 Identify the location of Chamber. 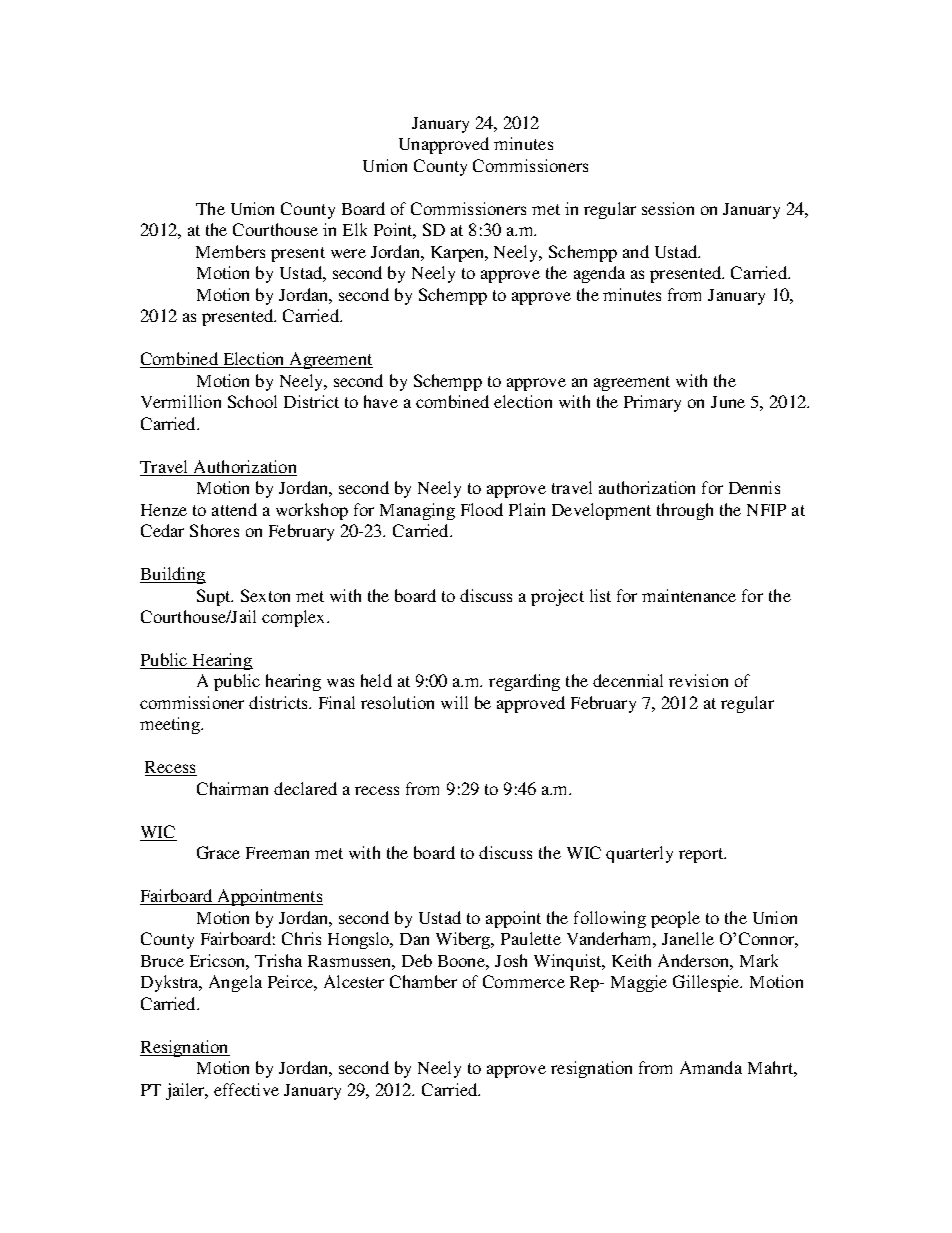
(423, 981).
